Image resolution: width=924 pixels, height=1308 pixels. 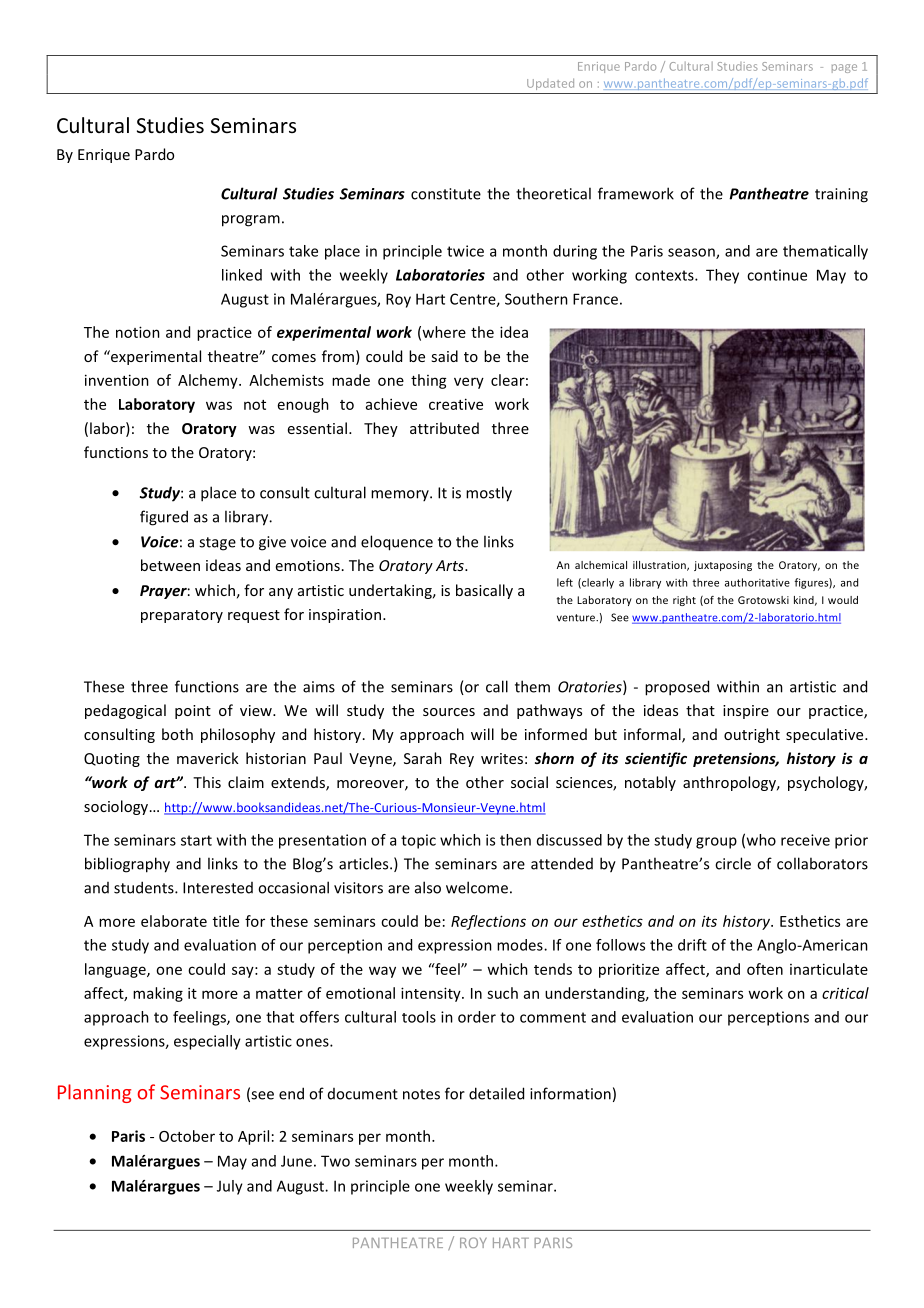 I want to click on figured, so click(x=164, y=518).
